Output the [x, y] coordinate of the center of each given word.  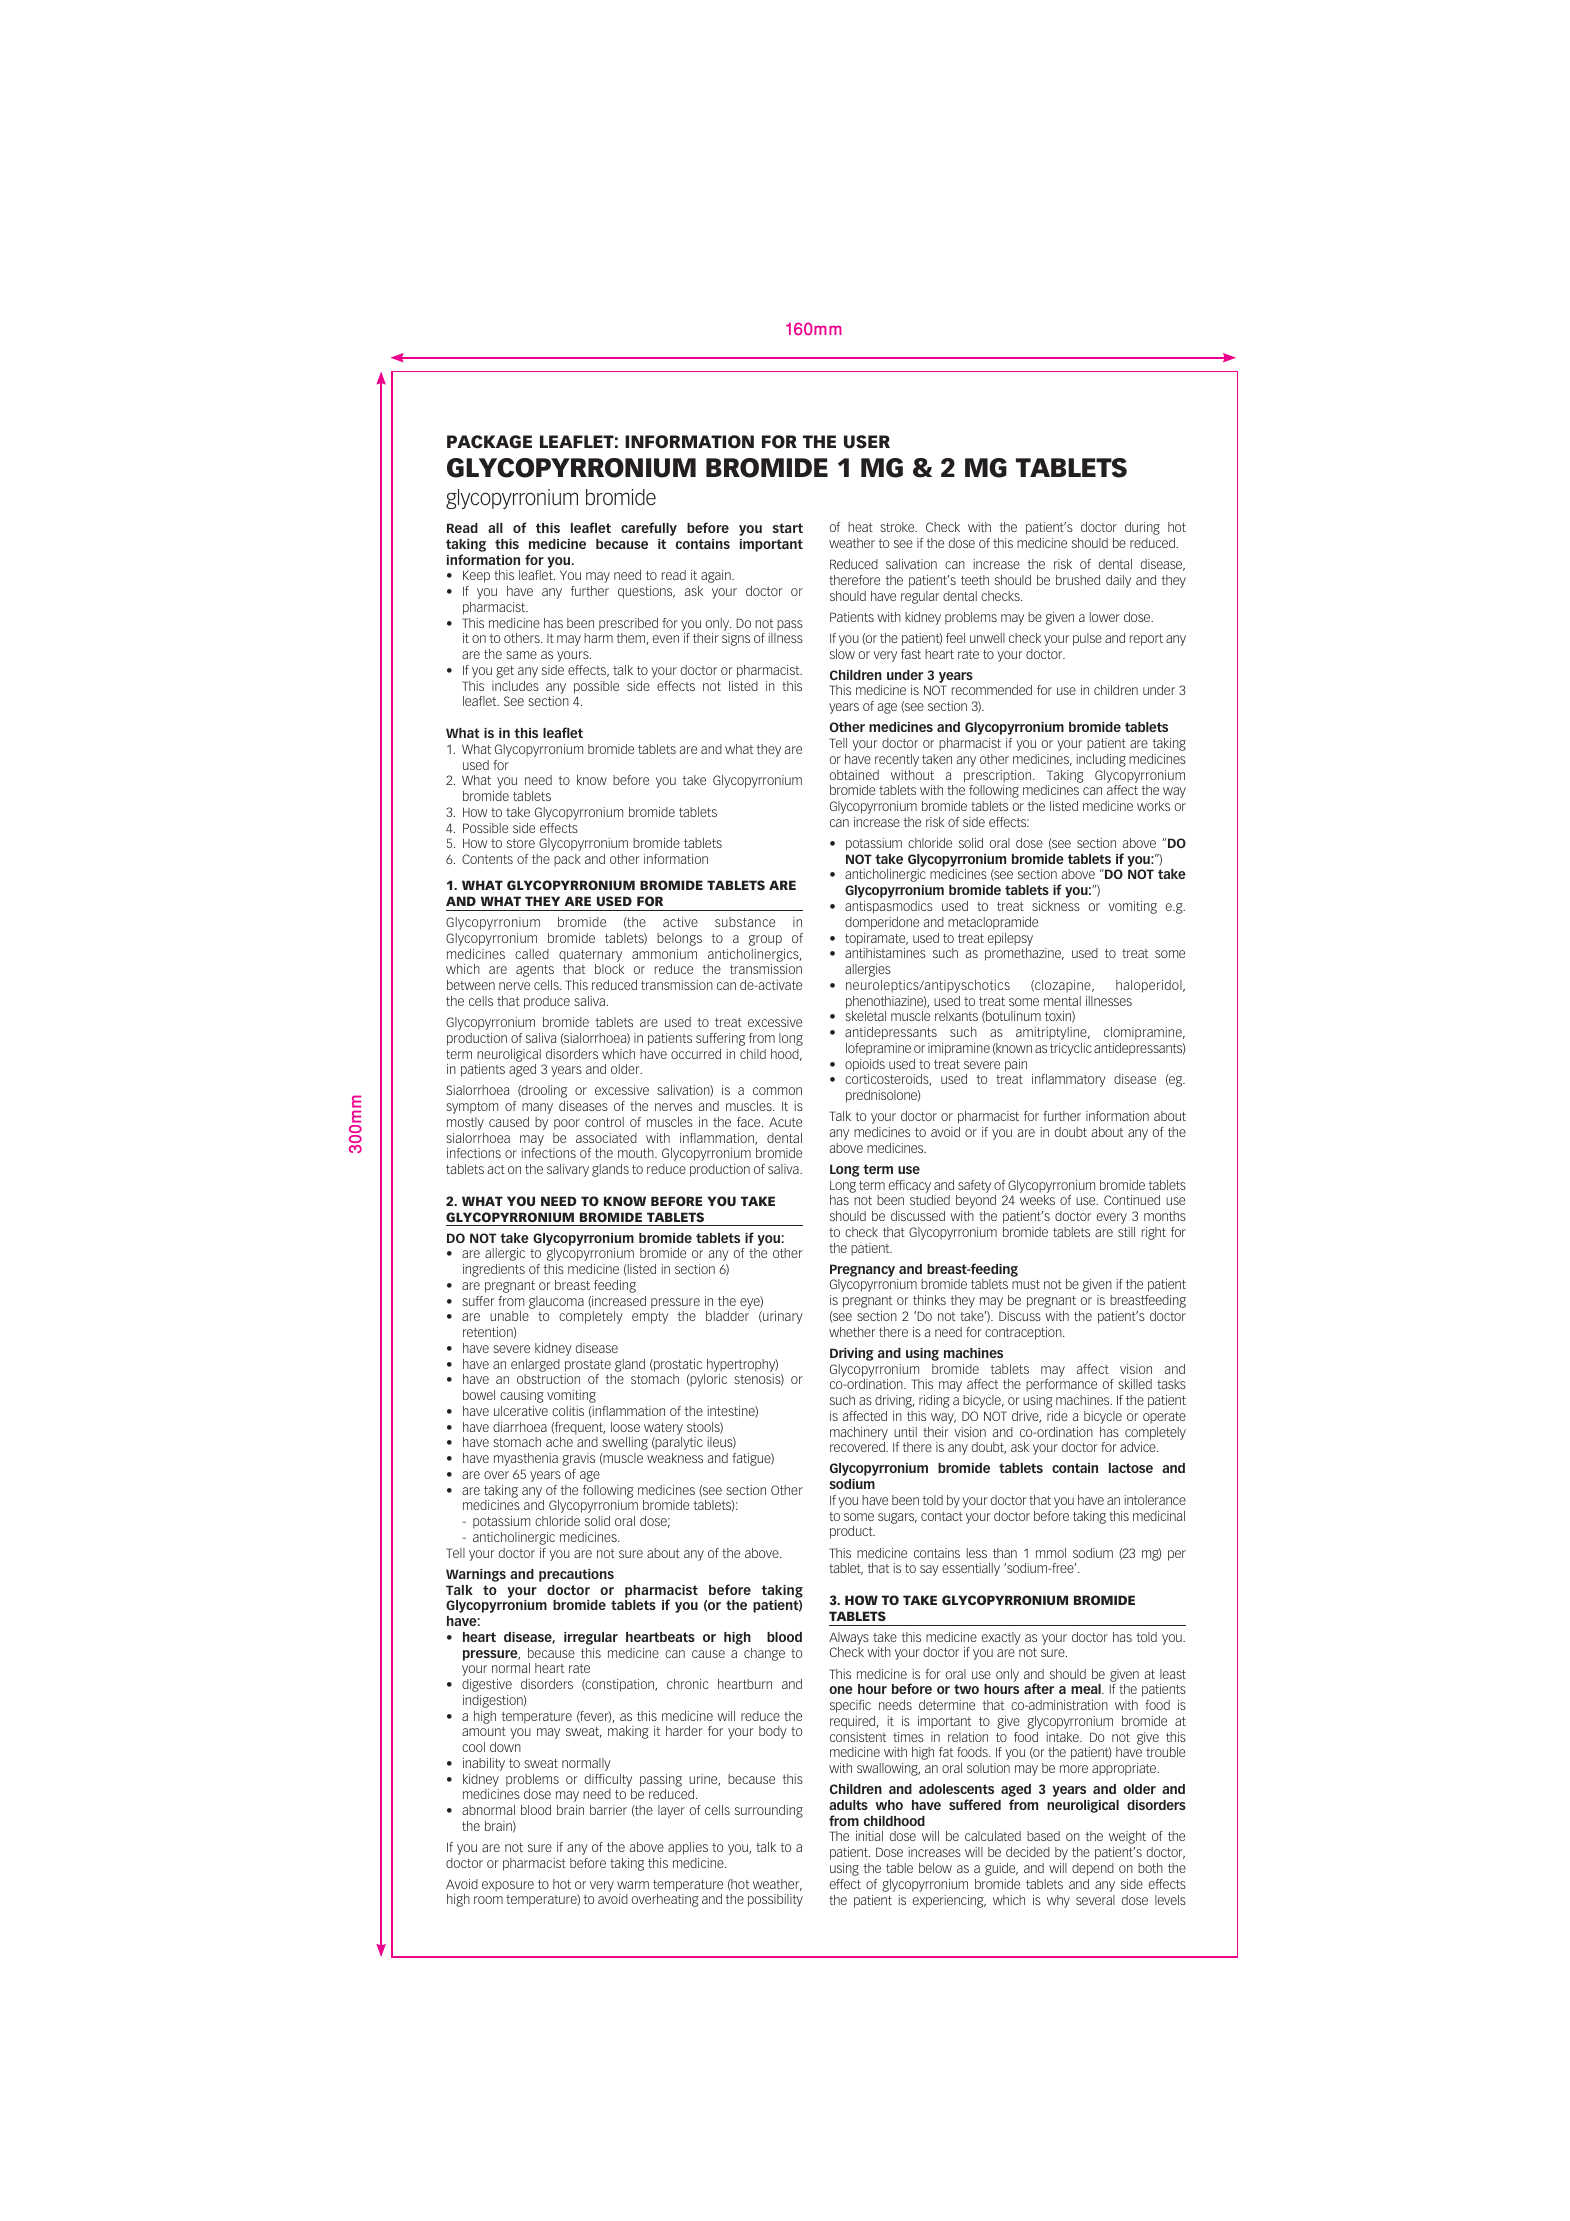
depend [1093, 1869]
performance [1061, 1385]
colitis [568, 1411]
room [488, 1900]
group [765, 940]
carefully [649, 529]
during [1142, 528]
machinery [859, 1433]
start [787, 528]
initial [869, 1836]
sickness [1056, 906]
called [532, 954]
